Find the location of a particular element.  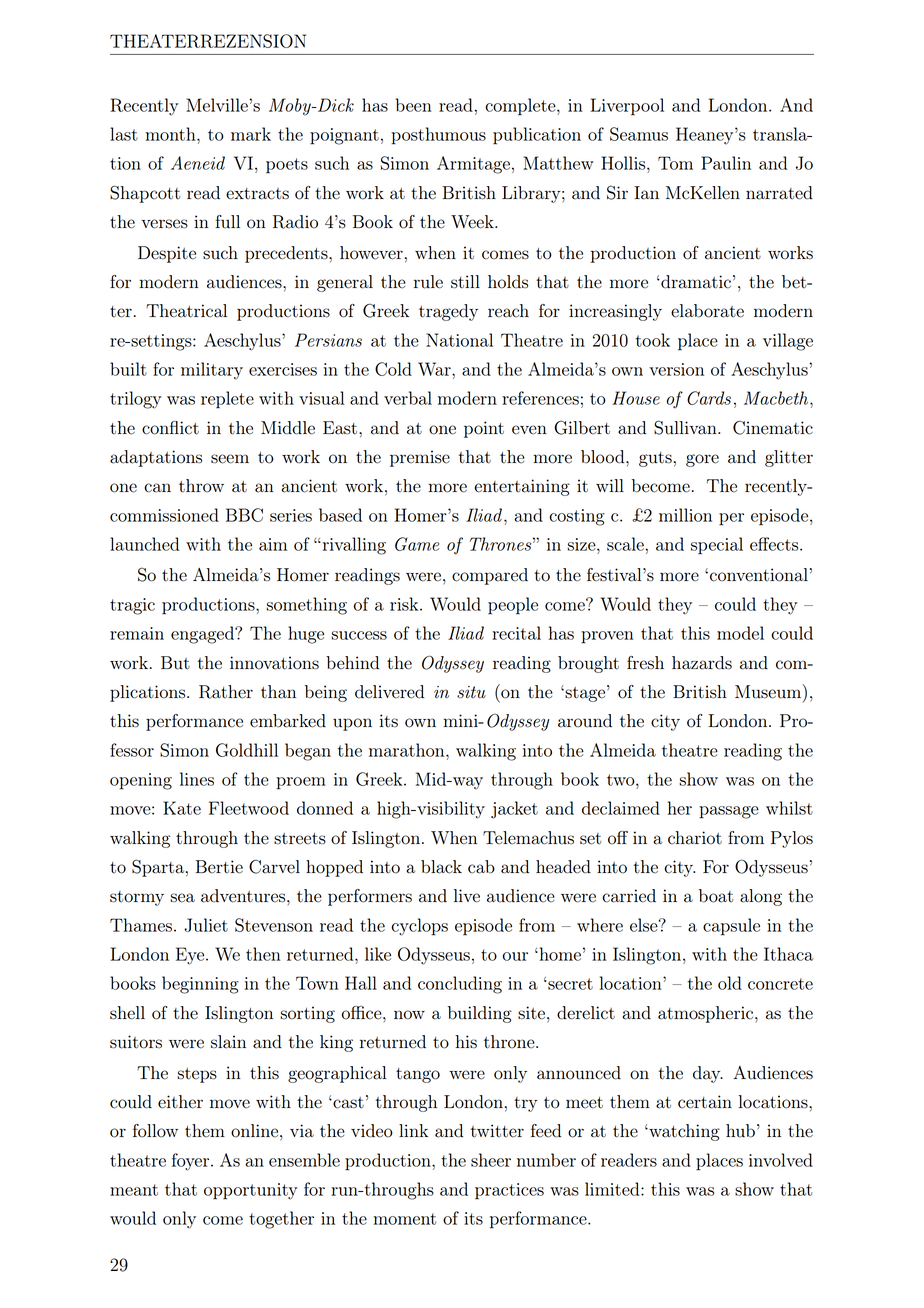

But is located at coordinates (175, 663).
